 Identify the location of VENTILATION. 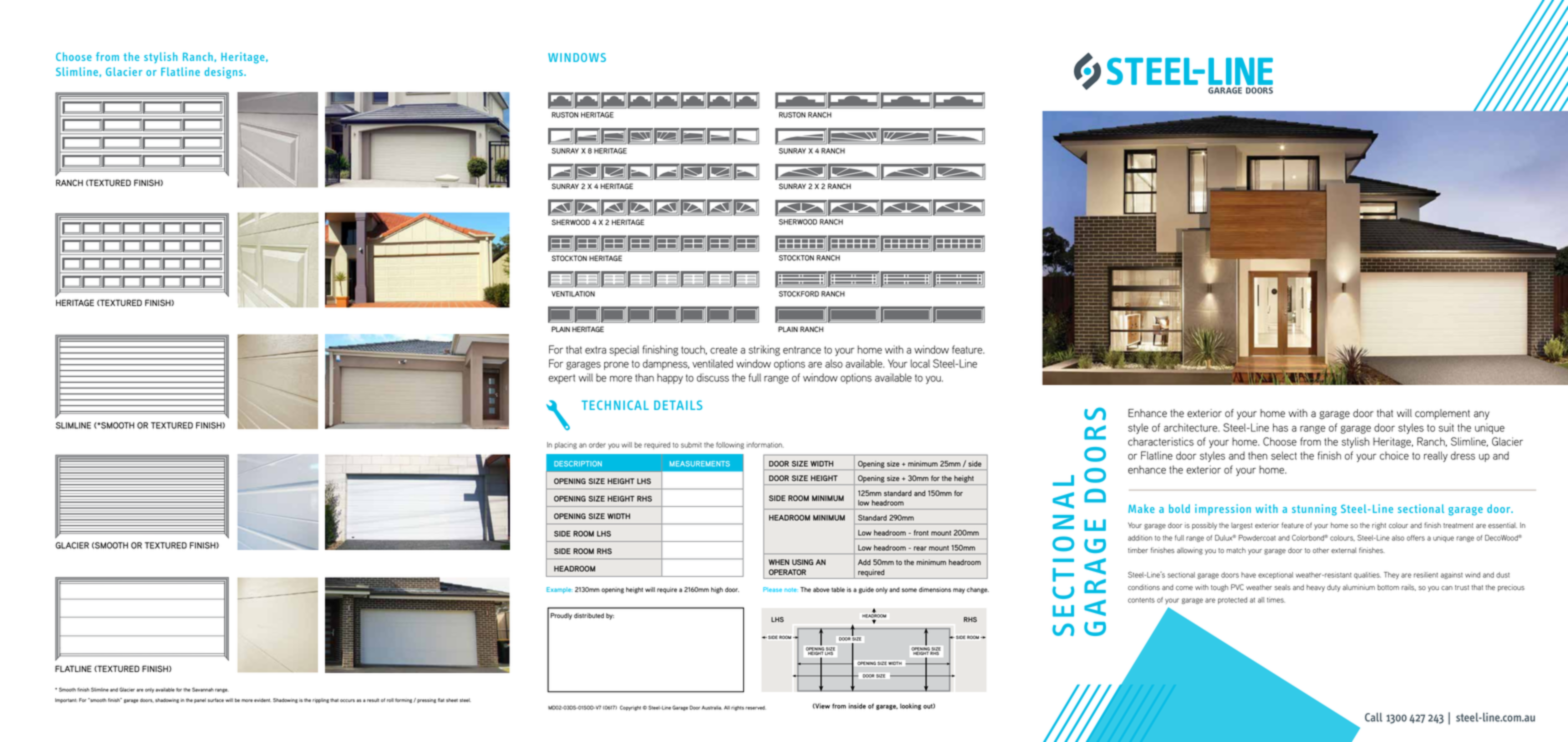
(573, 294).
